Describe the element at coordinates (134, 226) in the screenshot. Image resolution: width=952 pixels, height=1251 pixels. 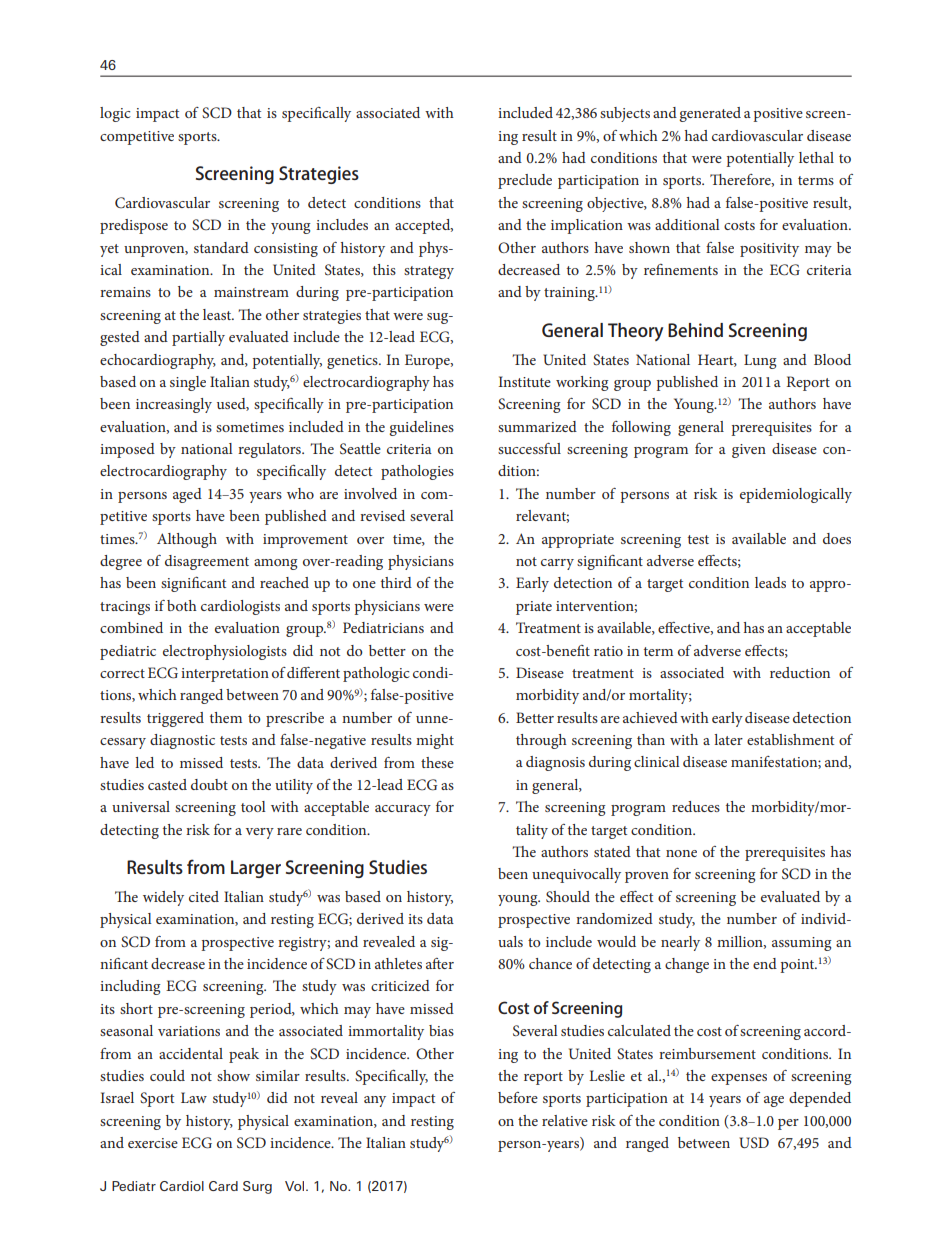
I see `predispose` at that location.
